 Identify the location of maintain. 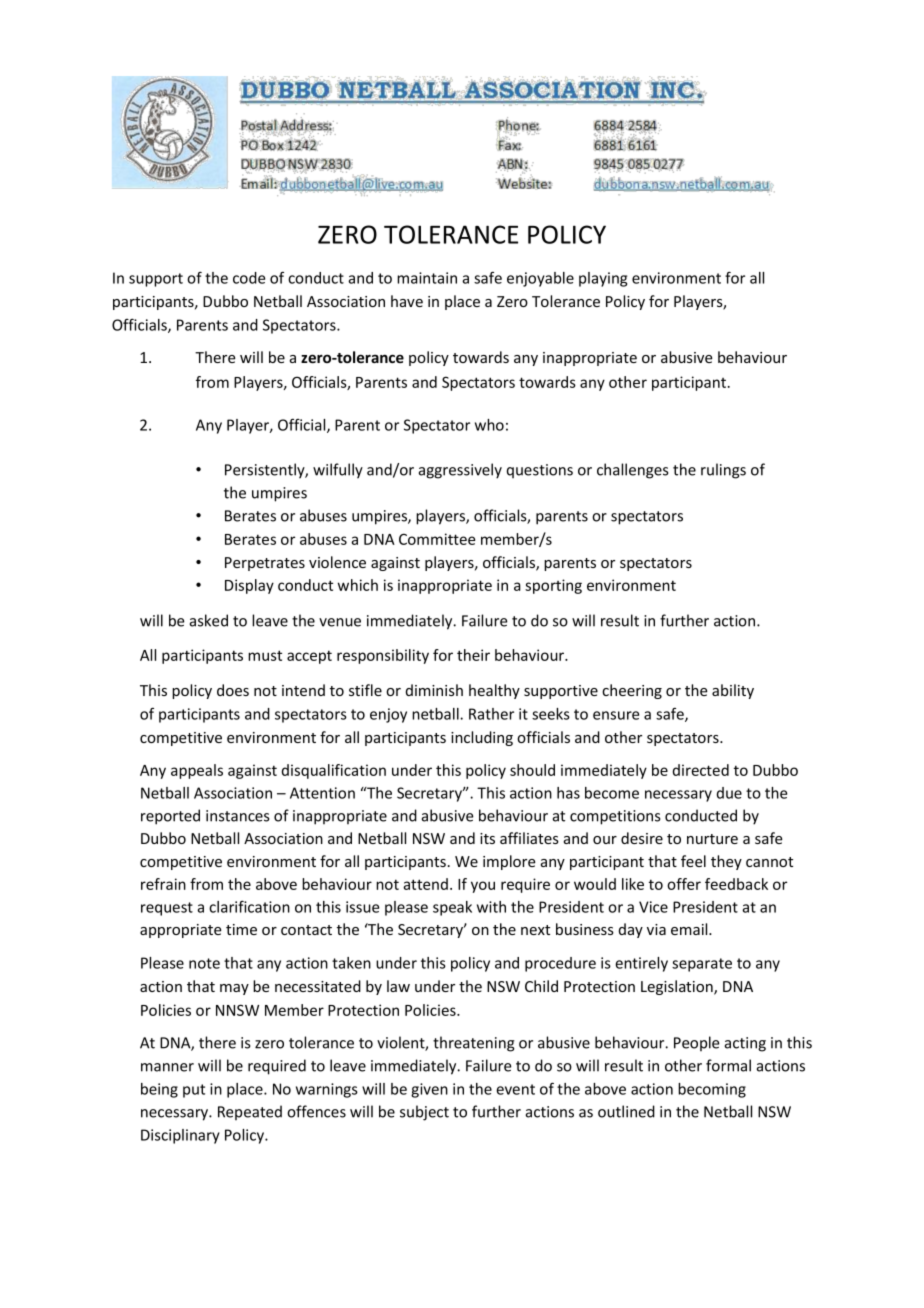
(427, 278).
